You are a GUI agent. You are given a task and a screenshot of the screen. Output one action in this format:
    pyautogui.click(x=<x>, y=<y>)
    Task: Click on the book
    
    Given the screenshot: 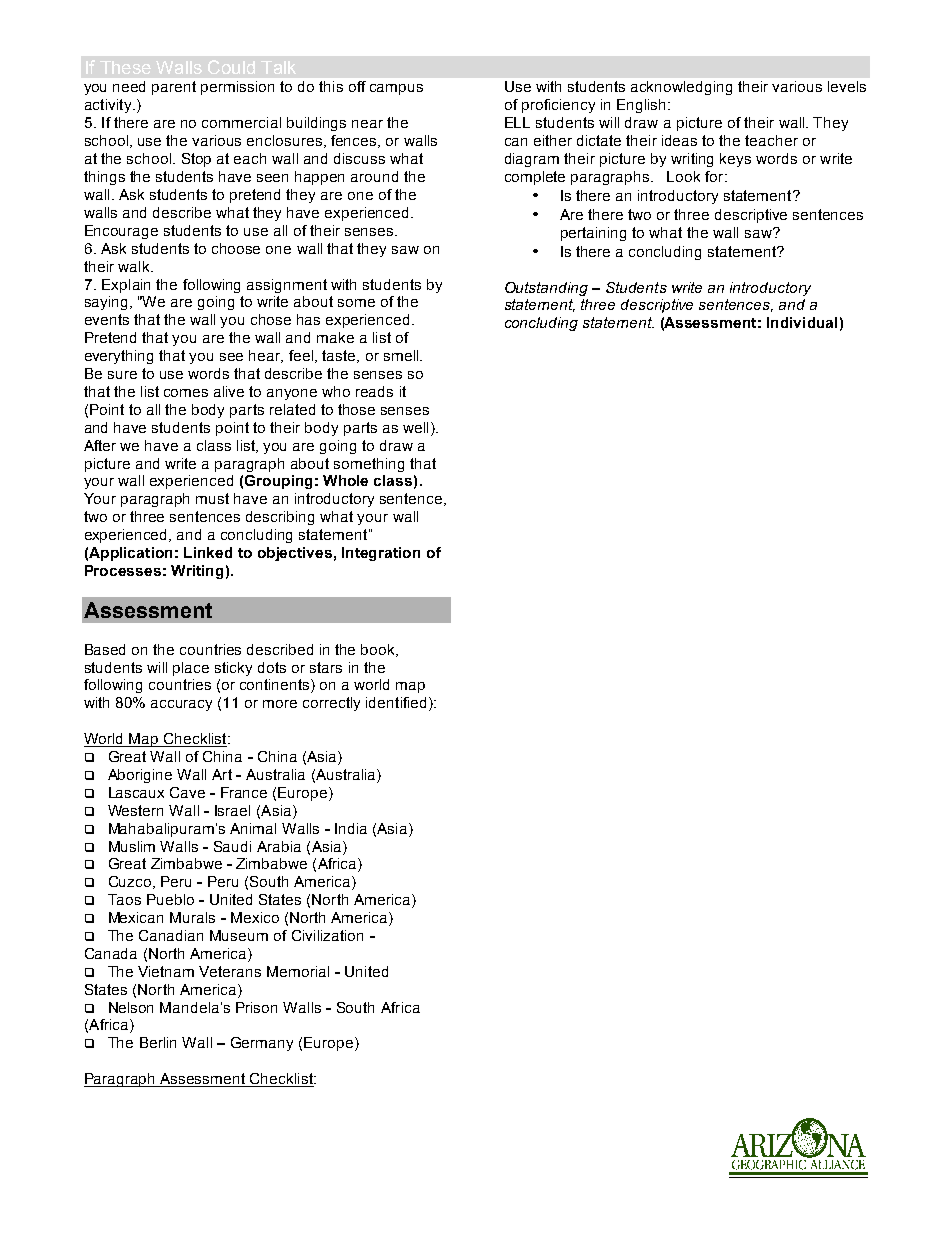 What is the action you would take?
    pyautogui.click(x=379, y=650)
